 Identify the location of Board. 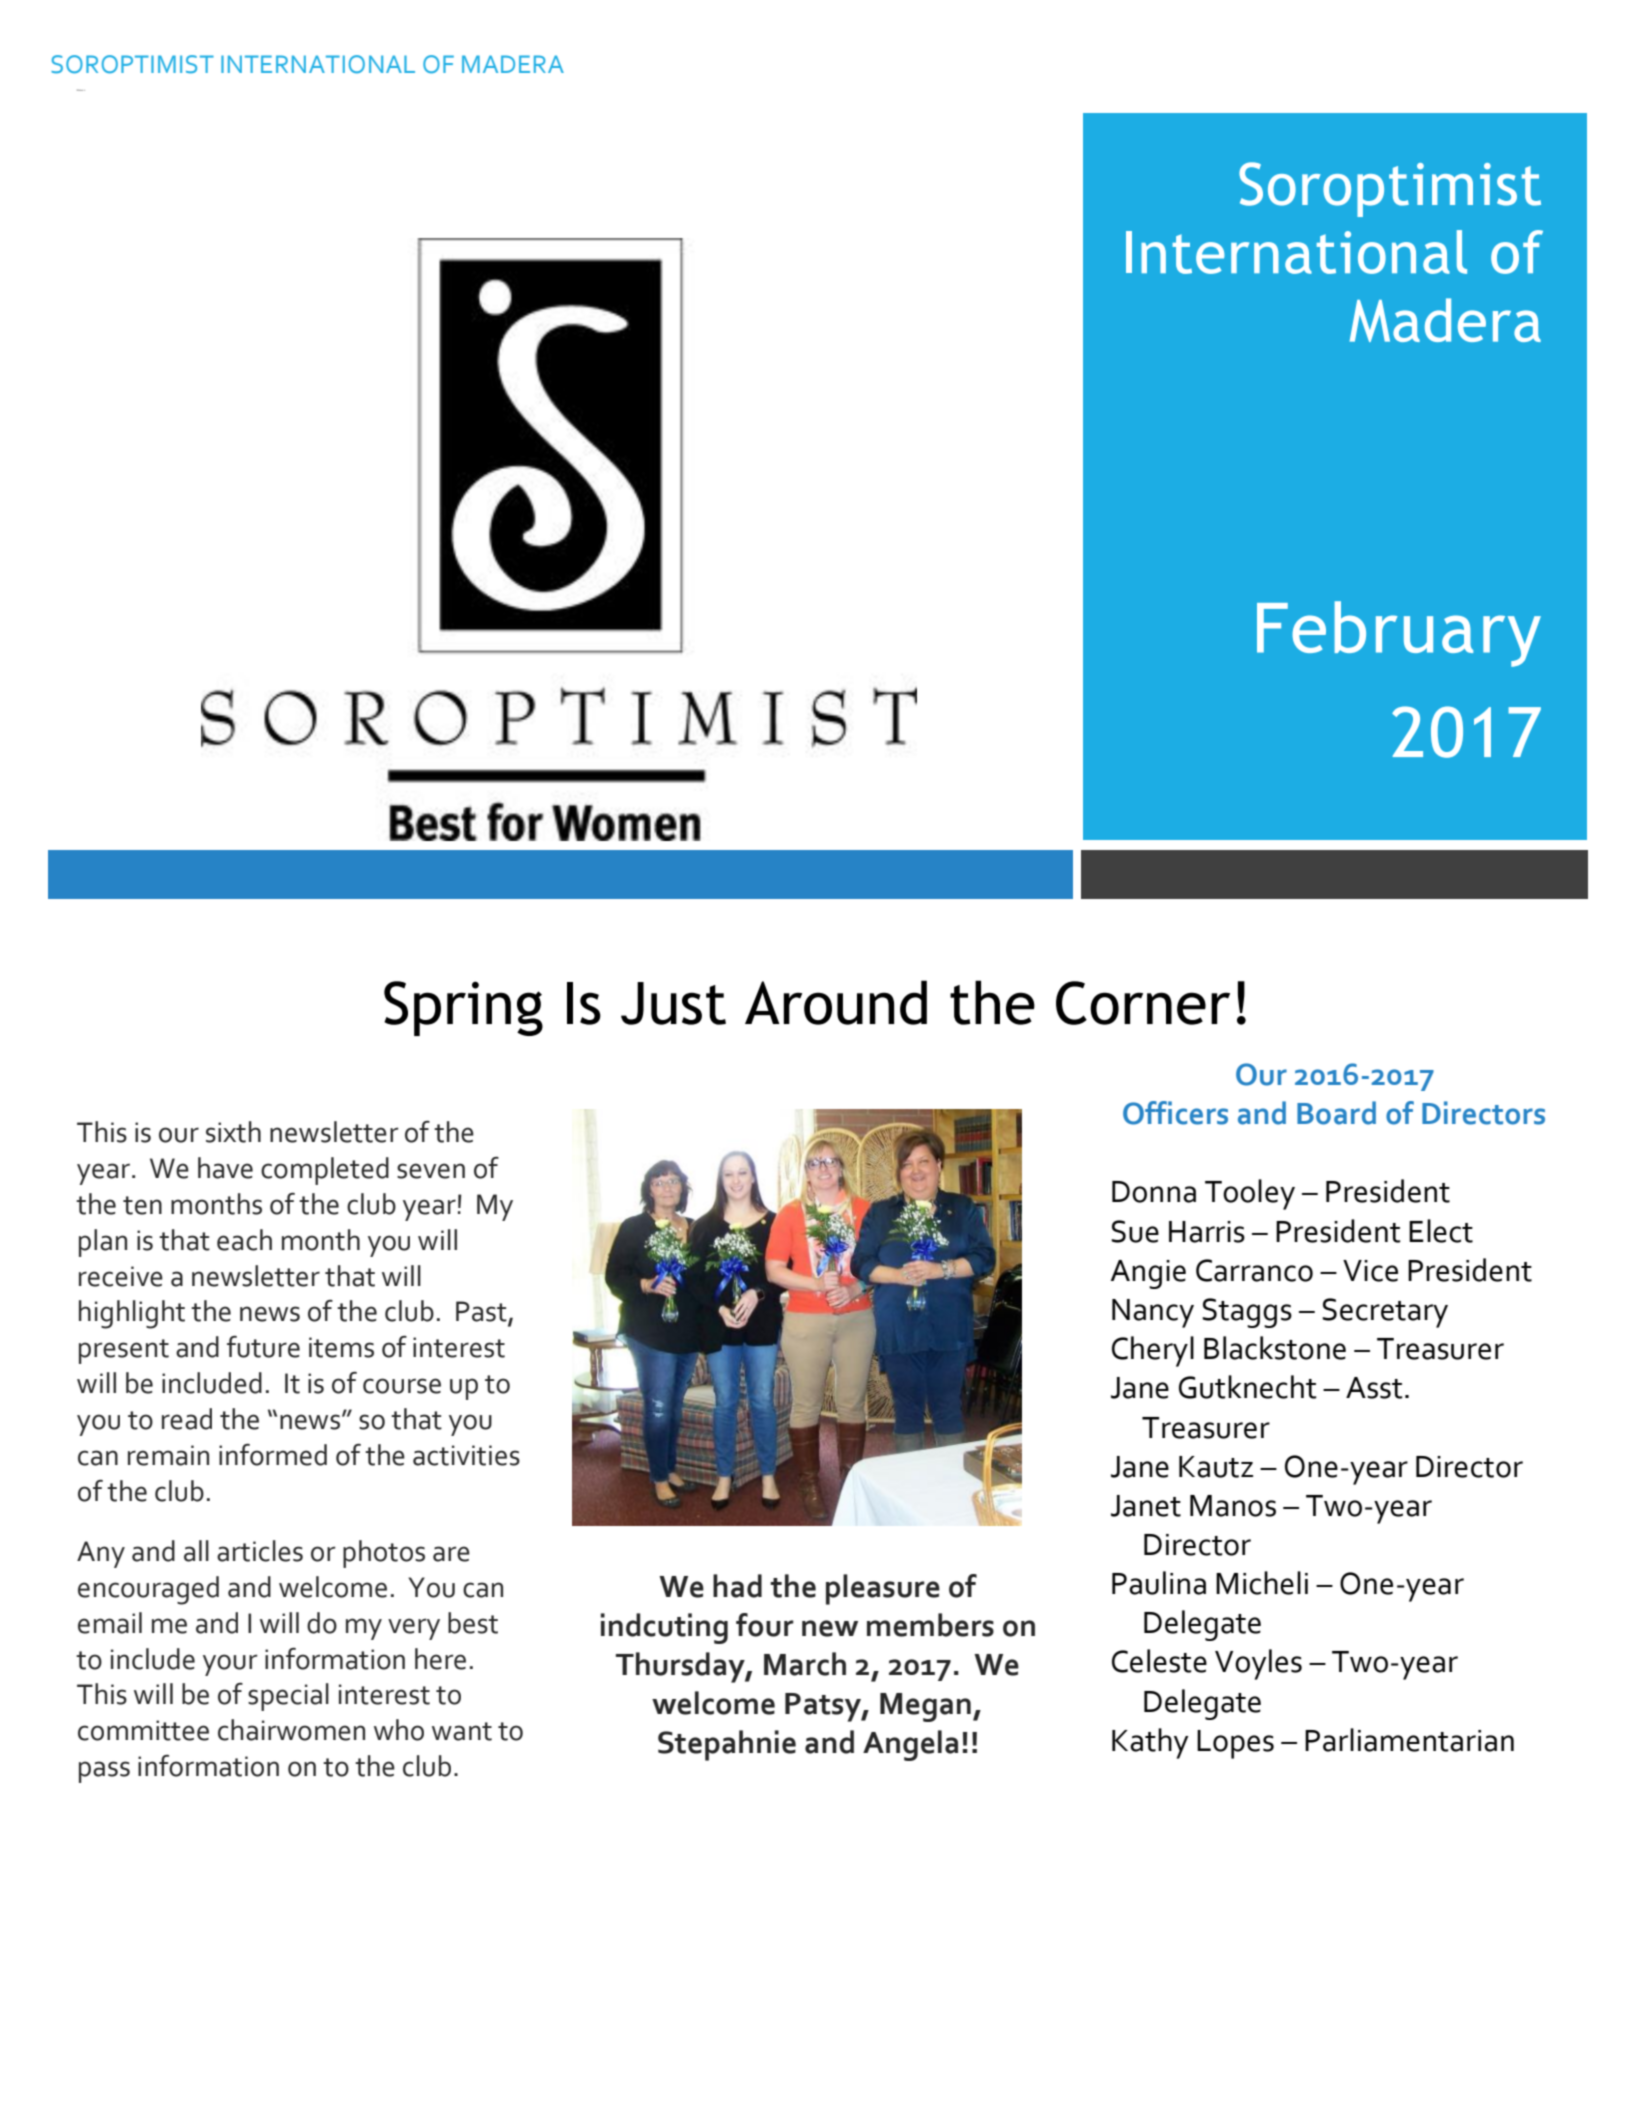
(1336, 1113).
